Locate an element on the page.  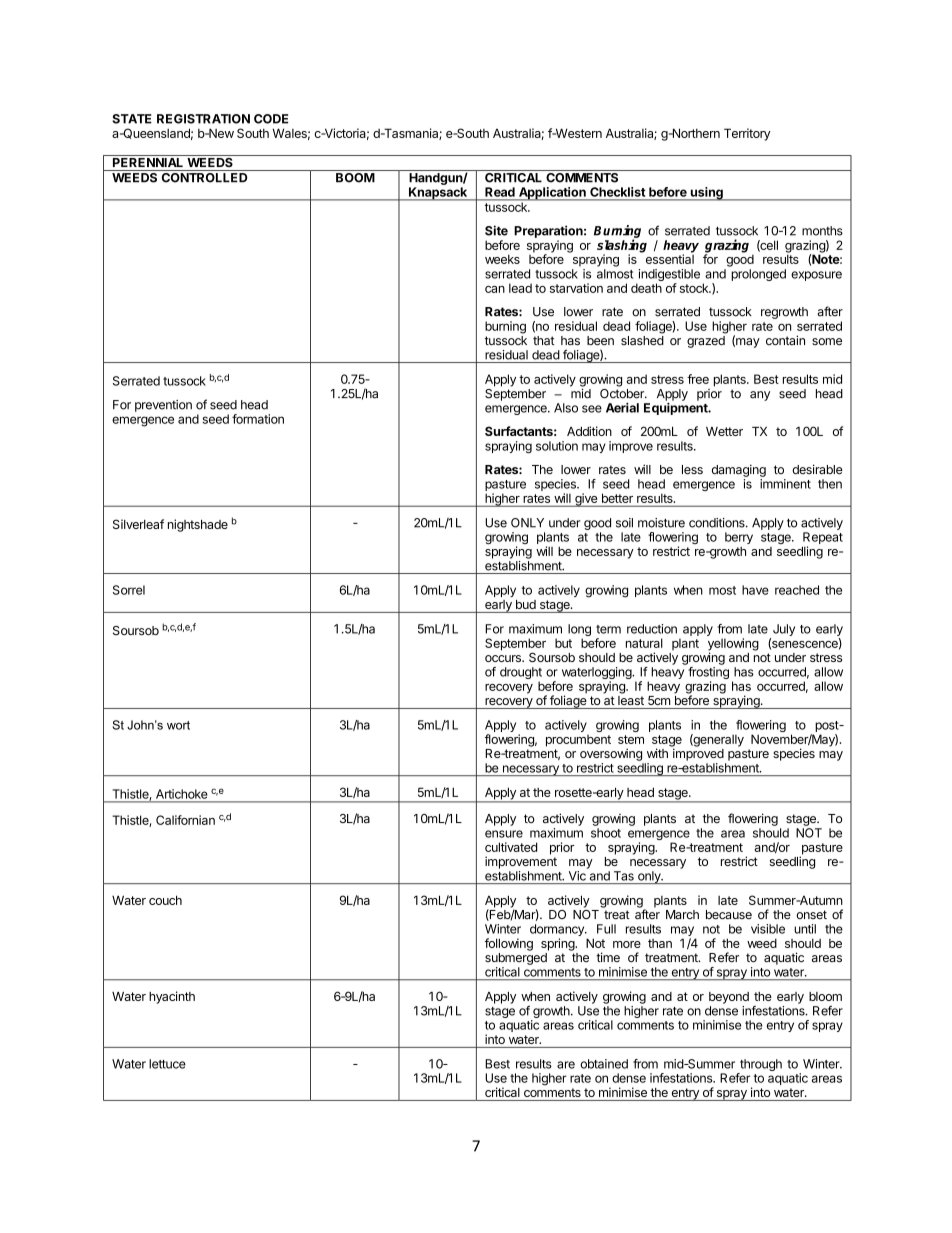
REGISTRATION is located at coordinates (203, 119).
